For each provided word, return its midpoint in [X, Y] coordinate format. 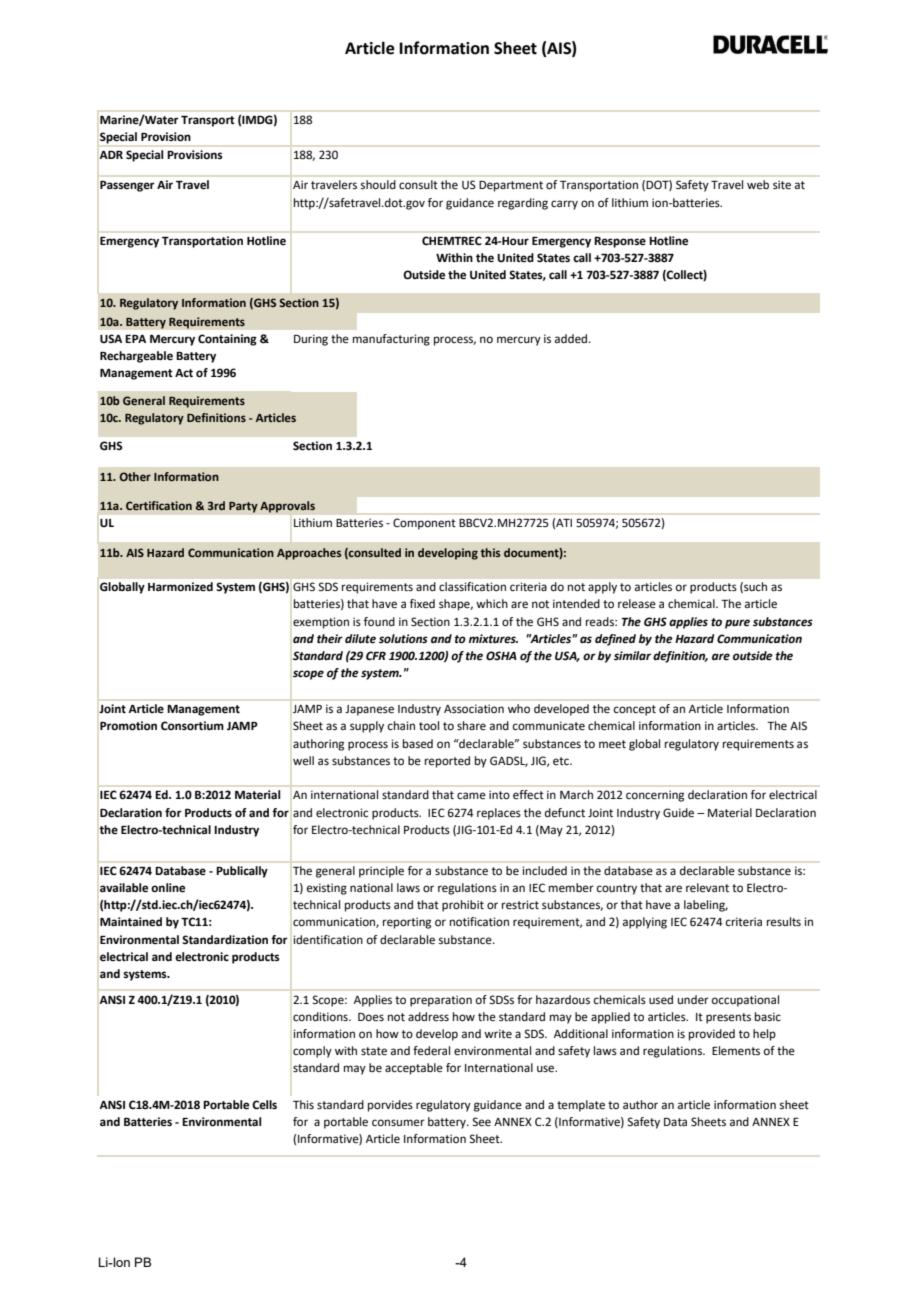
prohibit [463, 906]
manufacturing [391, 340]
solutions [403, 639]
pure [737, 624]
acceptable [414, 1069]
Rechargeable [136, 357]
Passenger [127, 186]
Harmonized [180, 587]
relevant [707, 888]
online [168, 888]
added [572, 339]
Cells [264, 1105]
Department [511, 186]
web [758, 184]
